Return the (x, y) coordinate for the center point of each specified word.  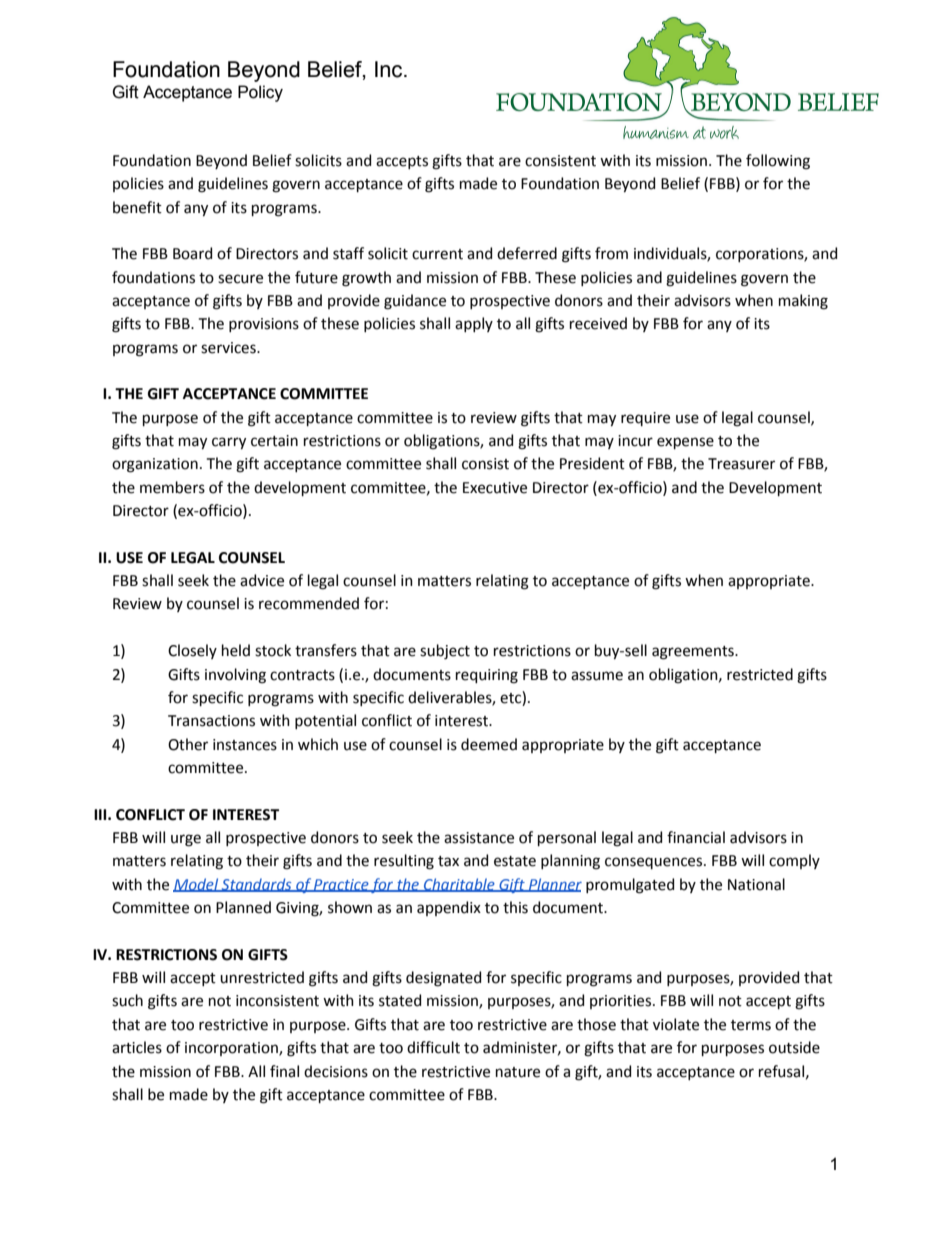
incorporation (232, 1049)
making (803, 302)
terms (751, 1025)
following (778, 162)
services (229, 348)
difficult (433, 1047)
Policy (260, 93)
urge (186, 840)
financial (696, 837)
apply (474, 324)
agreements (694, 653)
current (437, 254)
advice (262, 580)
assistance (479, 838)
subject (445, 651)
